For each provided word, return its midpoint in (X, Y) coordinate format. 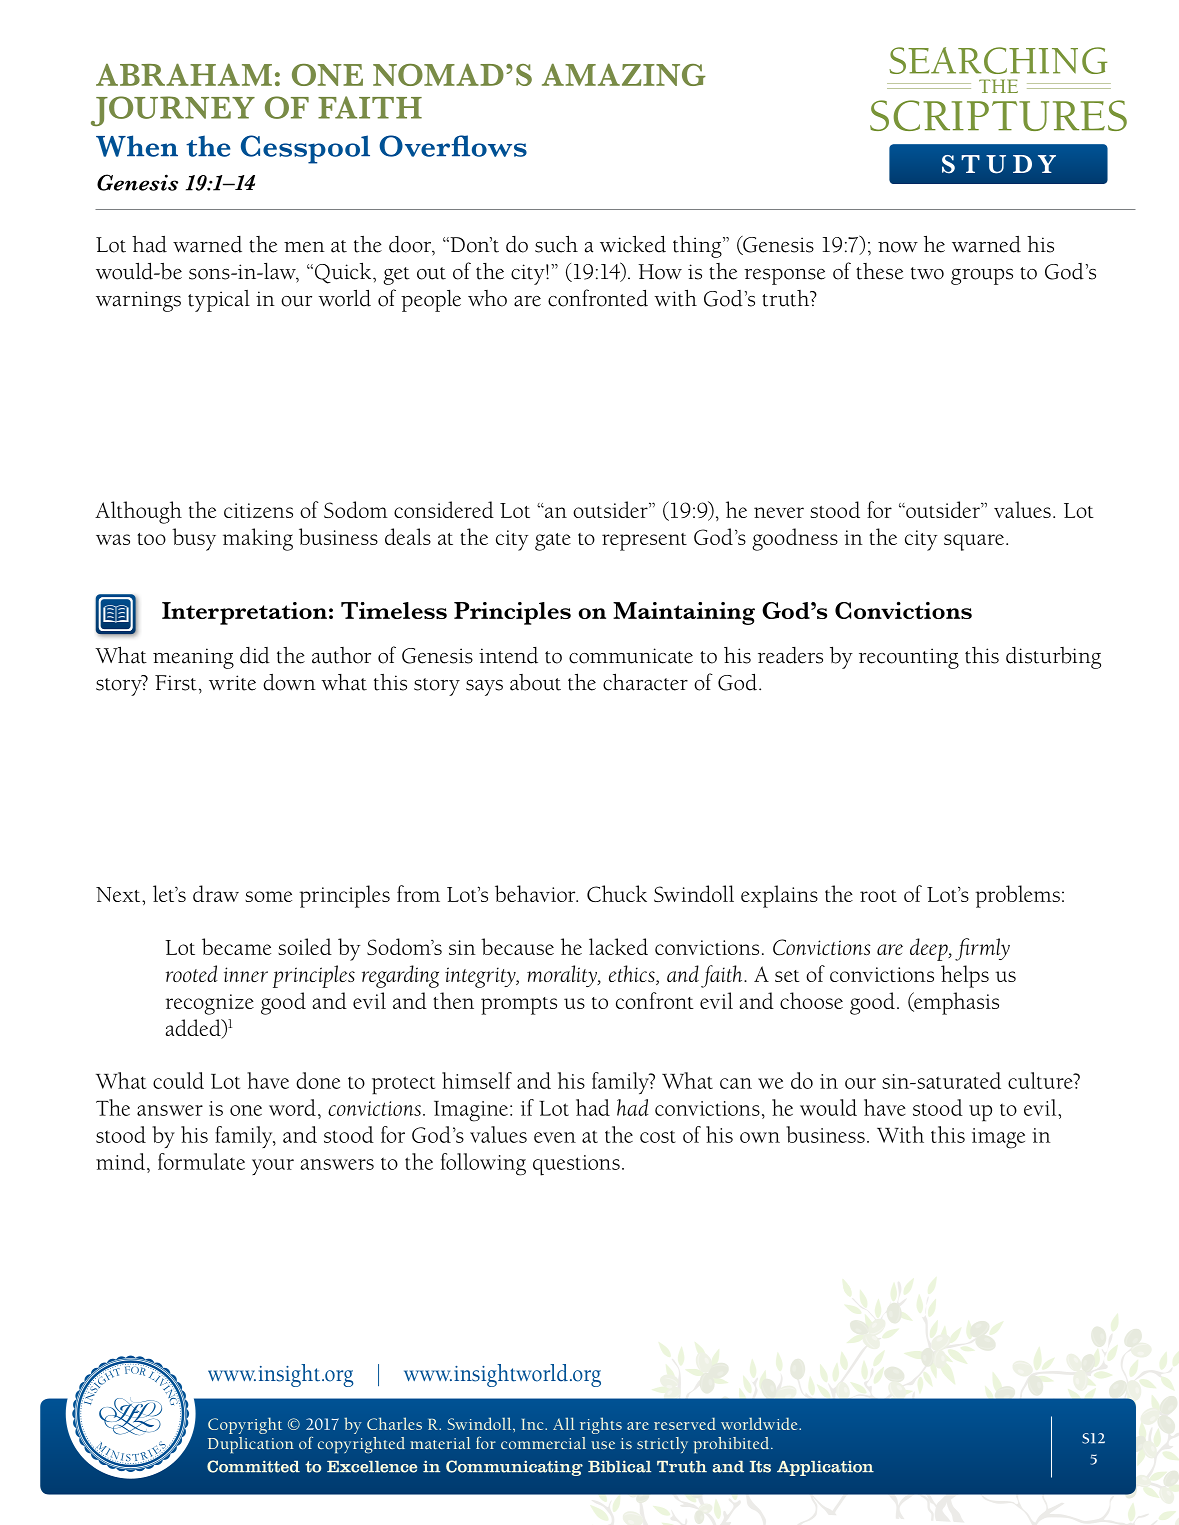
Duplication (251, 1445)
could (178, 1080)
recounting (909, 658)
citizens (258, 510)
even (555, 1137)
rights (601, 1425)
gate (553, 542)
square (974, 542)
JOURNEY (173, 111)
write (232, 683)
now (898, 247)
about (535, 682)
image (998, 1138)
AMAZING (624, 74)
